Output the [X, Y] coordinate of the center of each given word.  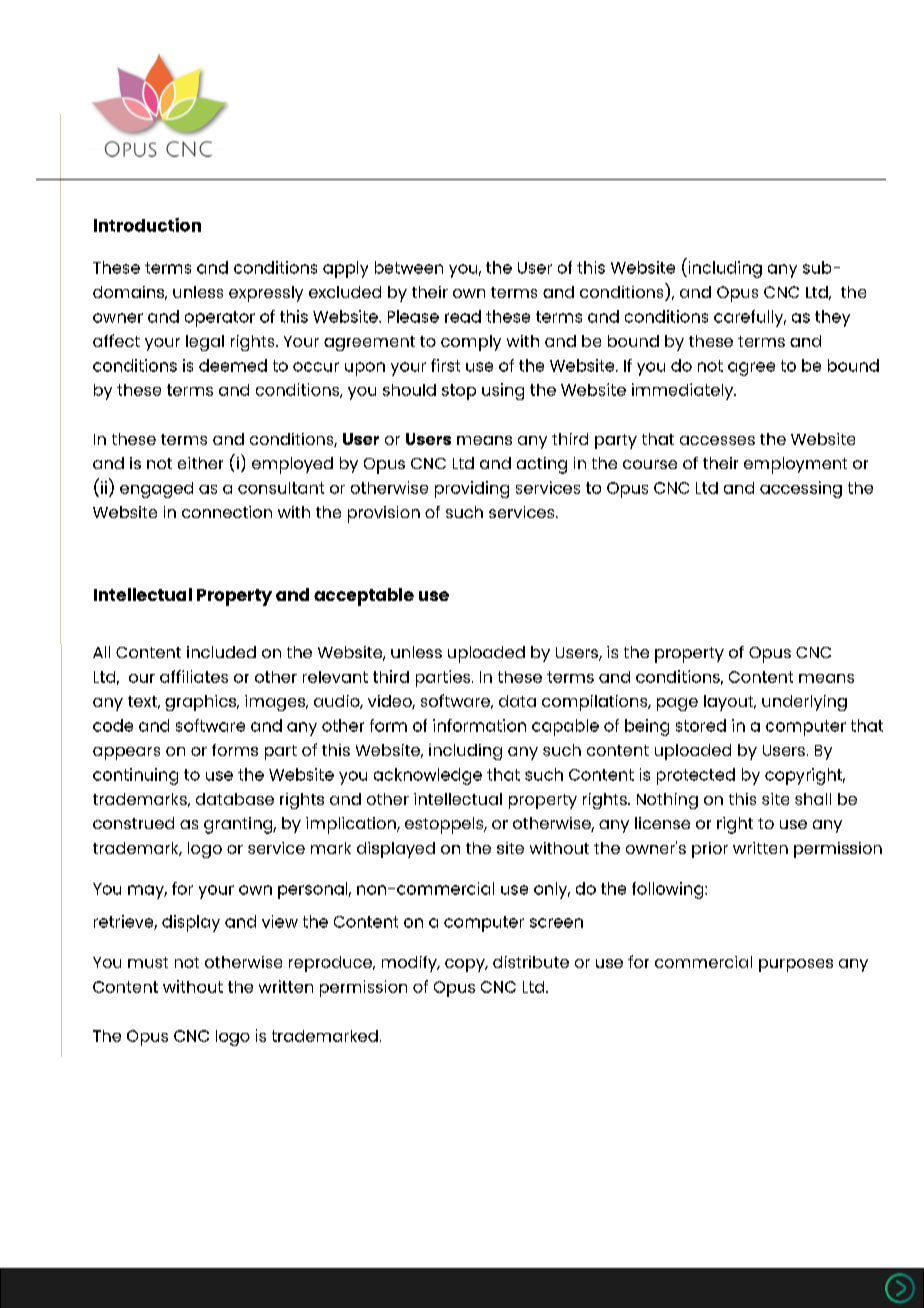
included [221, 652]
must [148, 962]
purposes [796, 965]
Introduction [147, 225]
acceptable [364, 597]
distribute [531, 962]
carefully [750, 318]
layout [730, 703]
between [409, 267]
